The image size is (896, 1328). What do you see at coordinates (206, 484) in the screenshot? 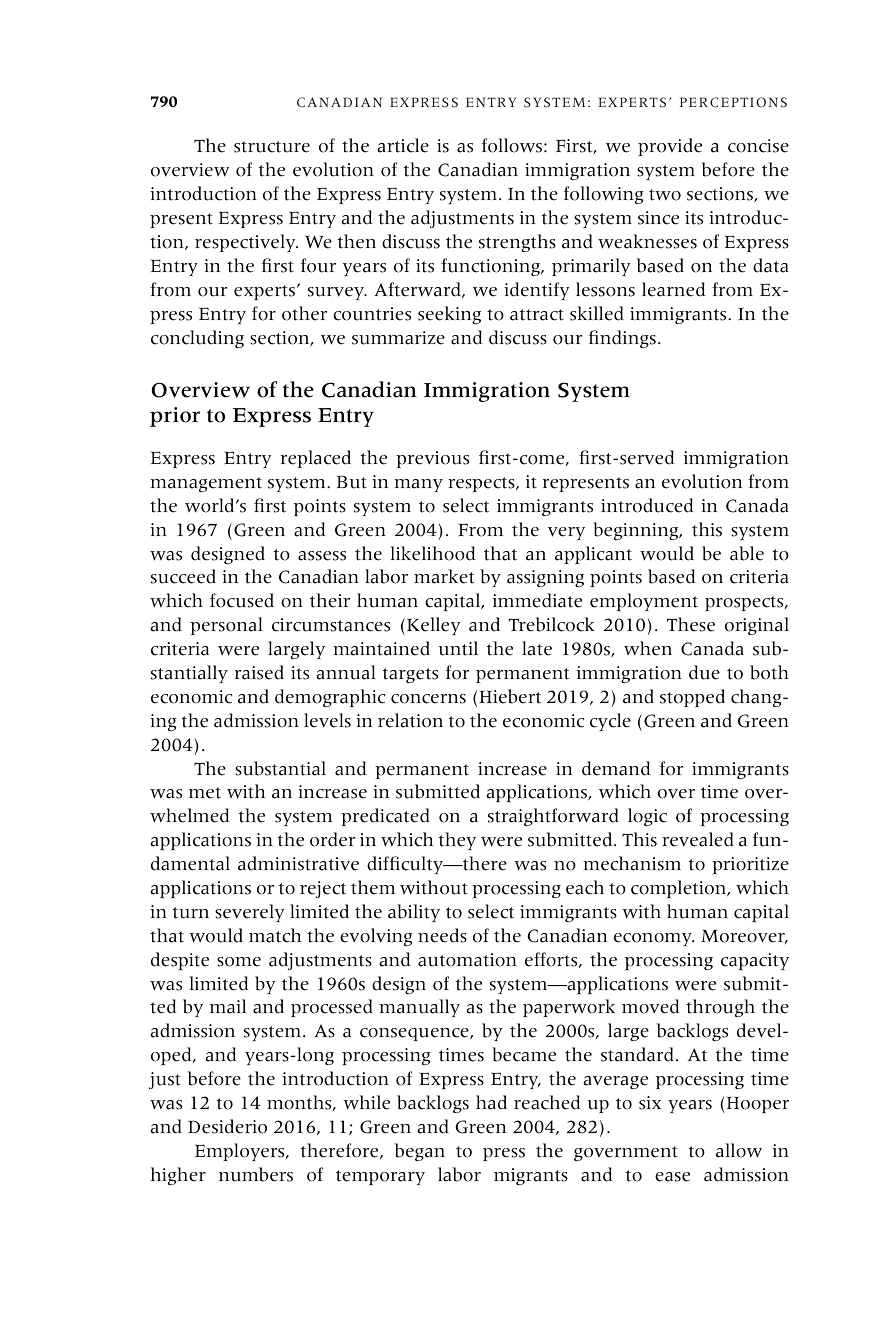
I see `management` at bounding box center [206, 484].
